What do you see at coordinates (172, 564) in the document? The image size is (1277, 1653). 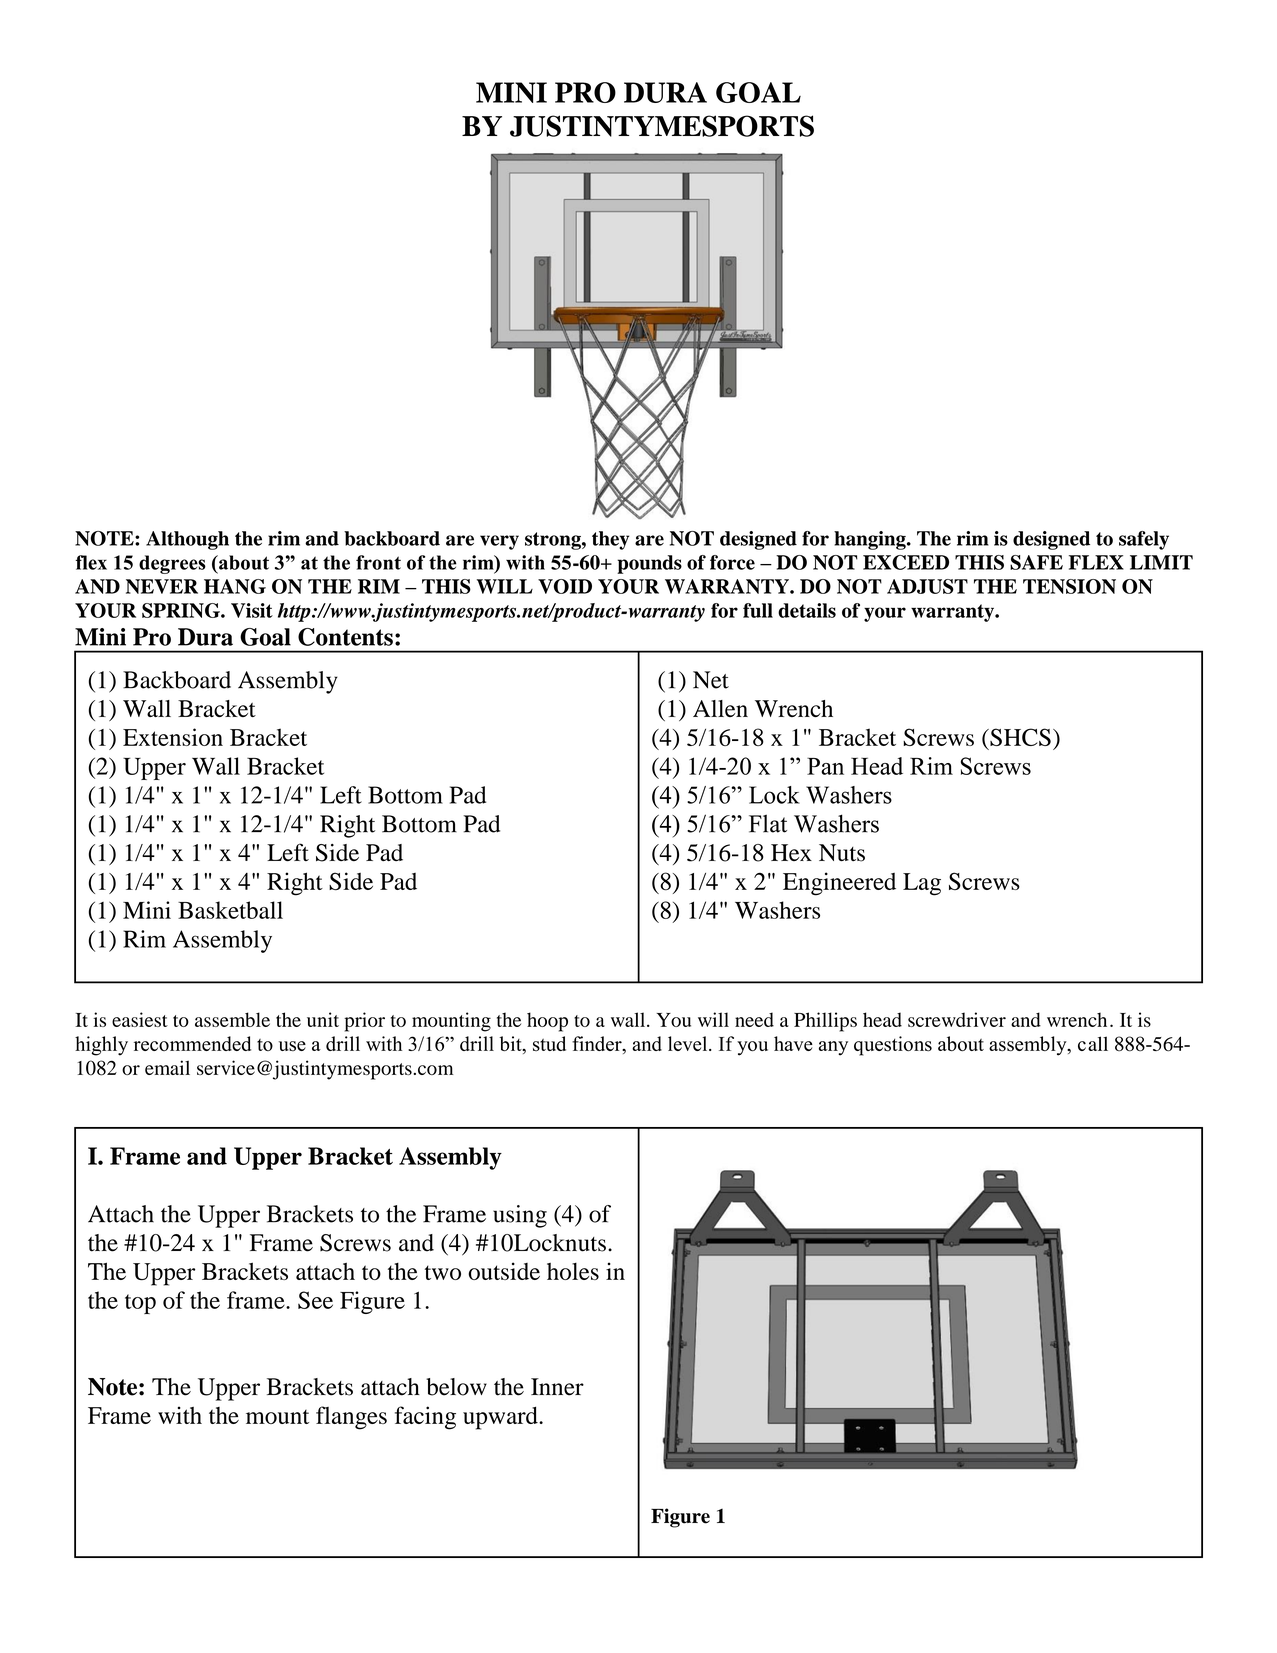 I see `degrees` at bounding box center [172, 564].
